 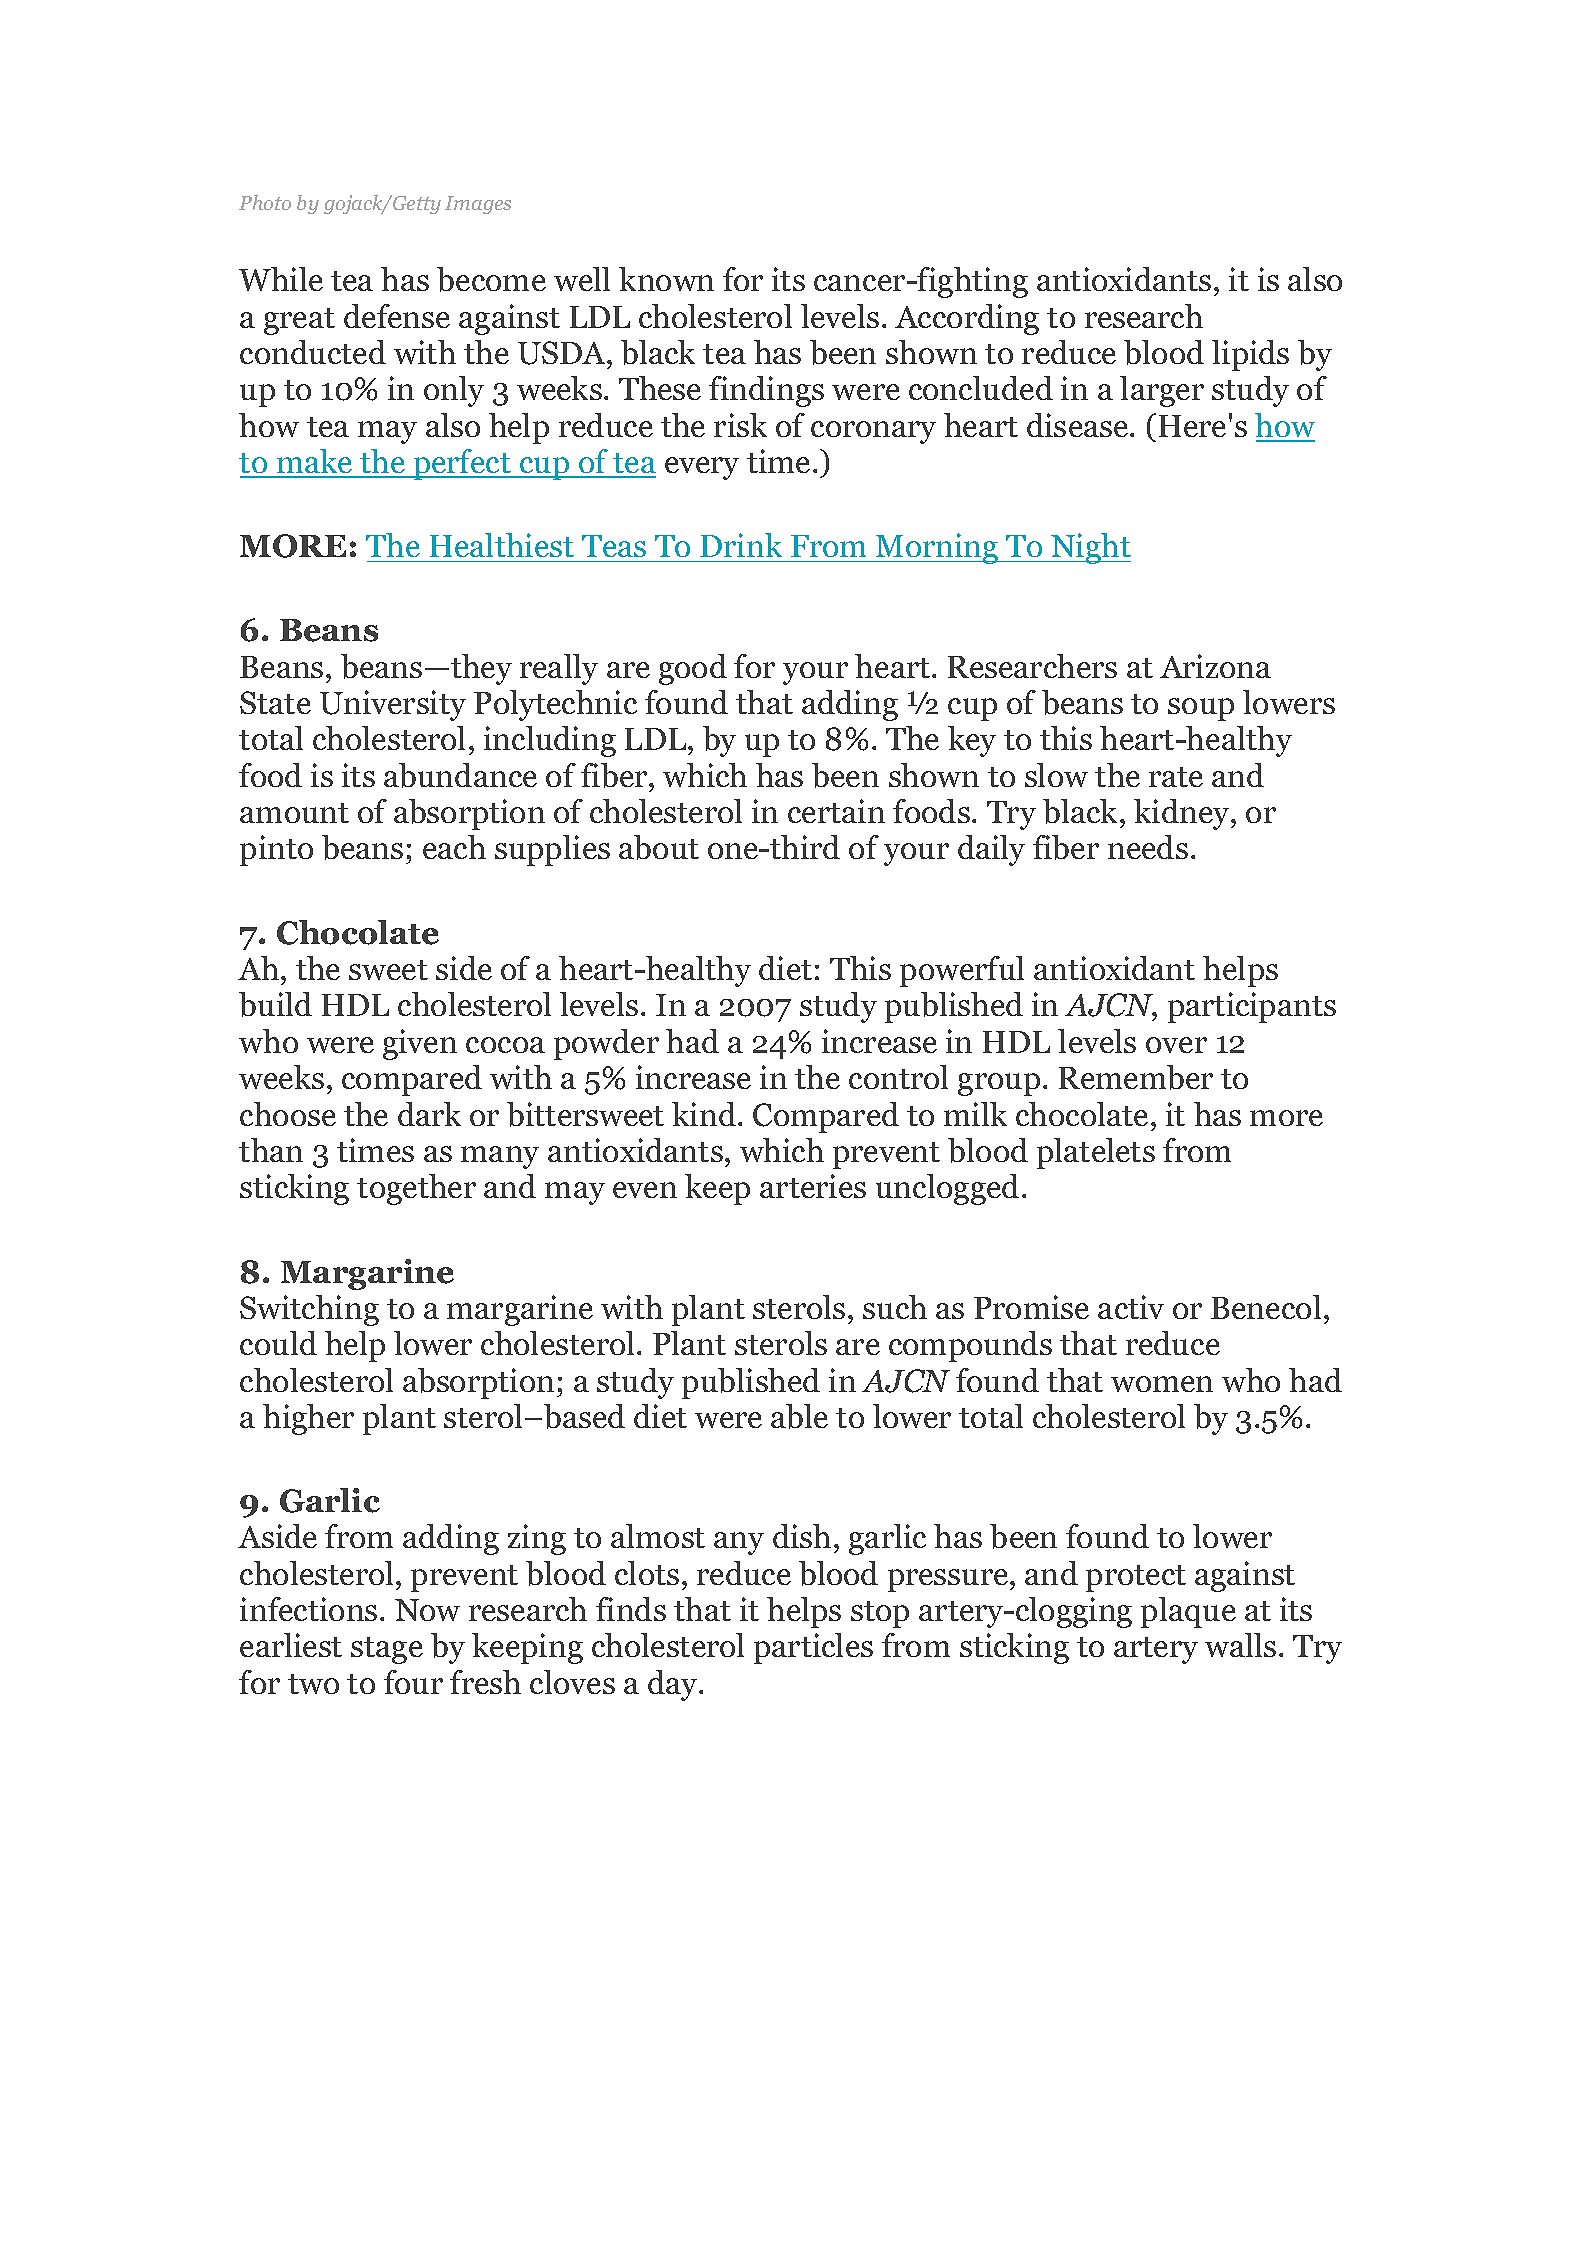 What do you see at coordinates (397, 316) in the image?
I see `defense` at bounding box center [397, 316].
